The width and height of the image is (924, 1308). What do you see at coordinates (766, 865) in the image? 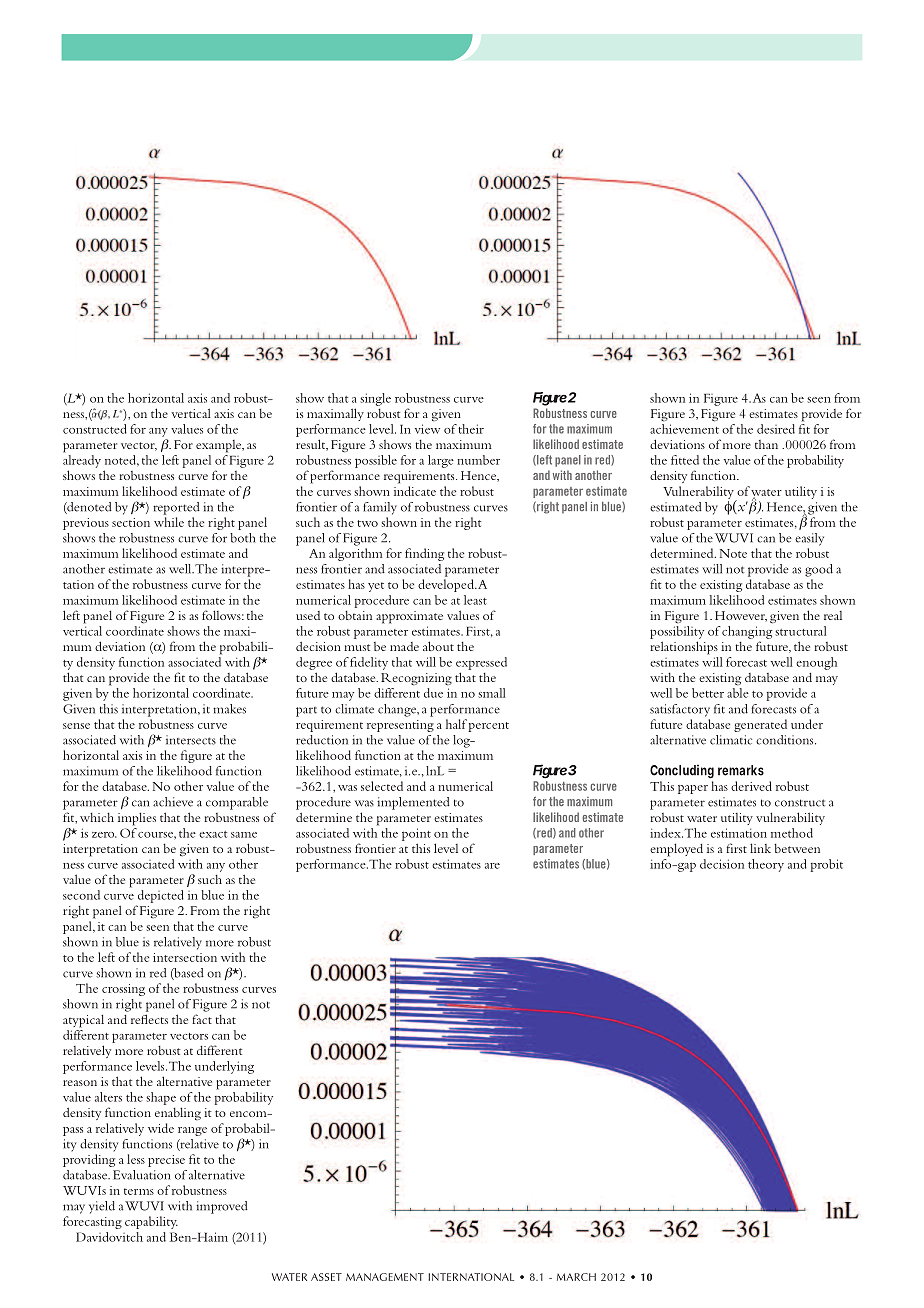
I see `theory` at bounding box center [766, 865].
